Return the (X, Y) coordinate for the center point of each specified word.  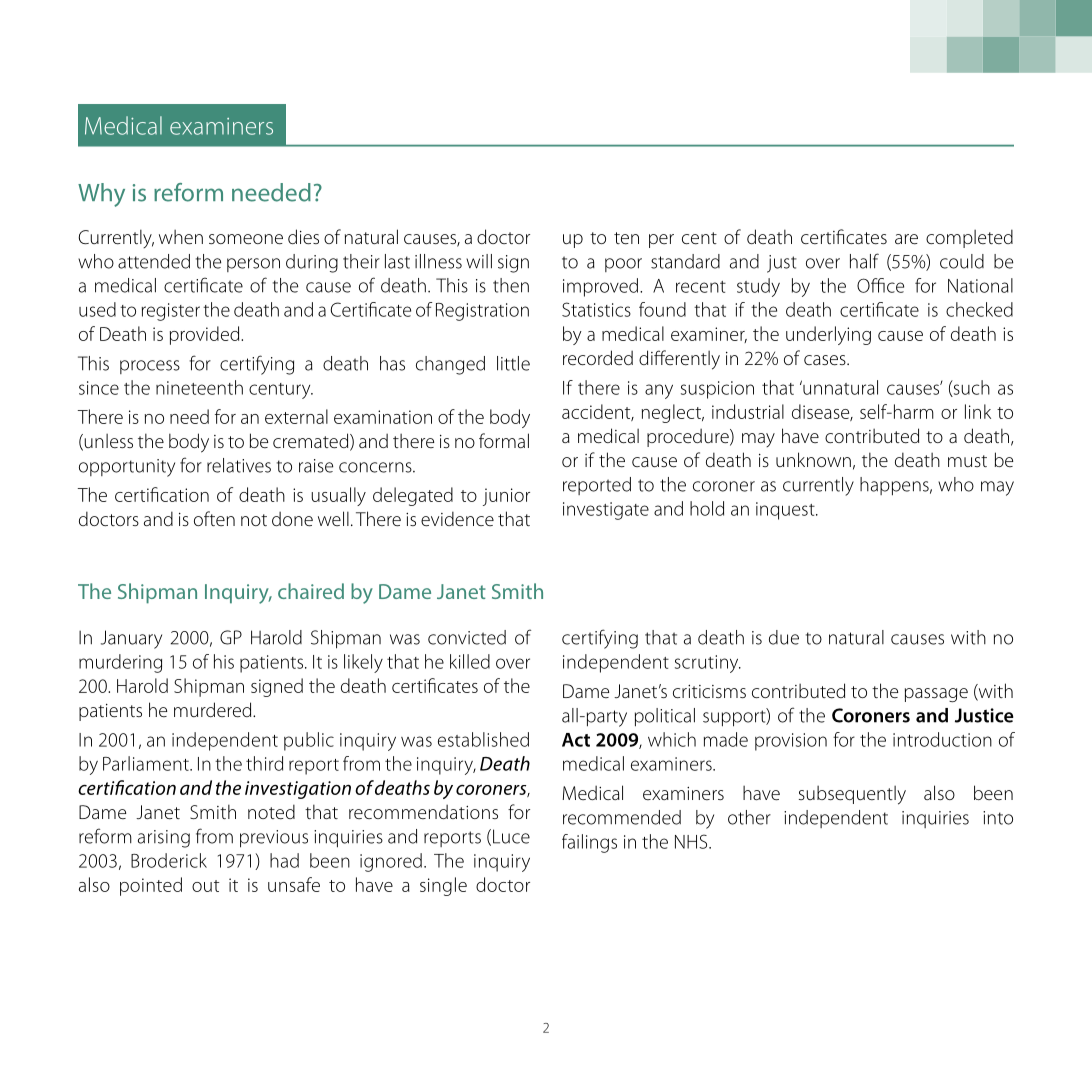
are (906, 239)
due (784, 637)
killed (470, 661)
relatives (239, 465)
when (181, 237)
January (131, 639)
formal (504, 440)
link (978, 411)
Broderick (169, 860)
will (479, 261)
